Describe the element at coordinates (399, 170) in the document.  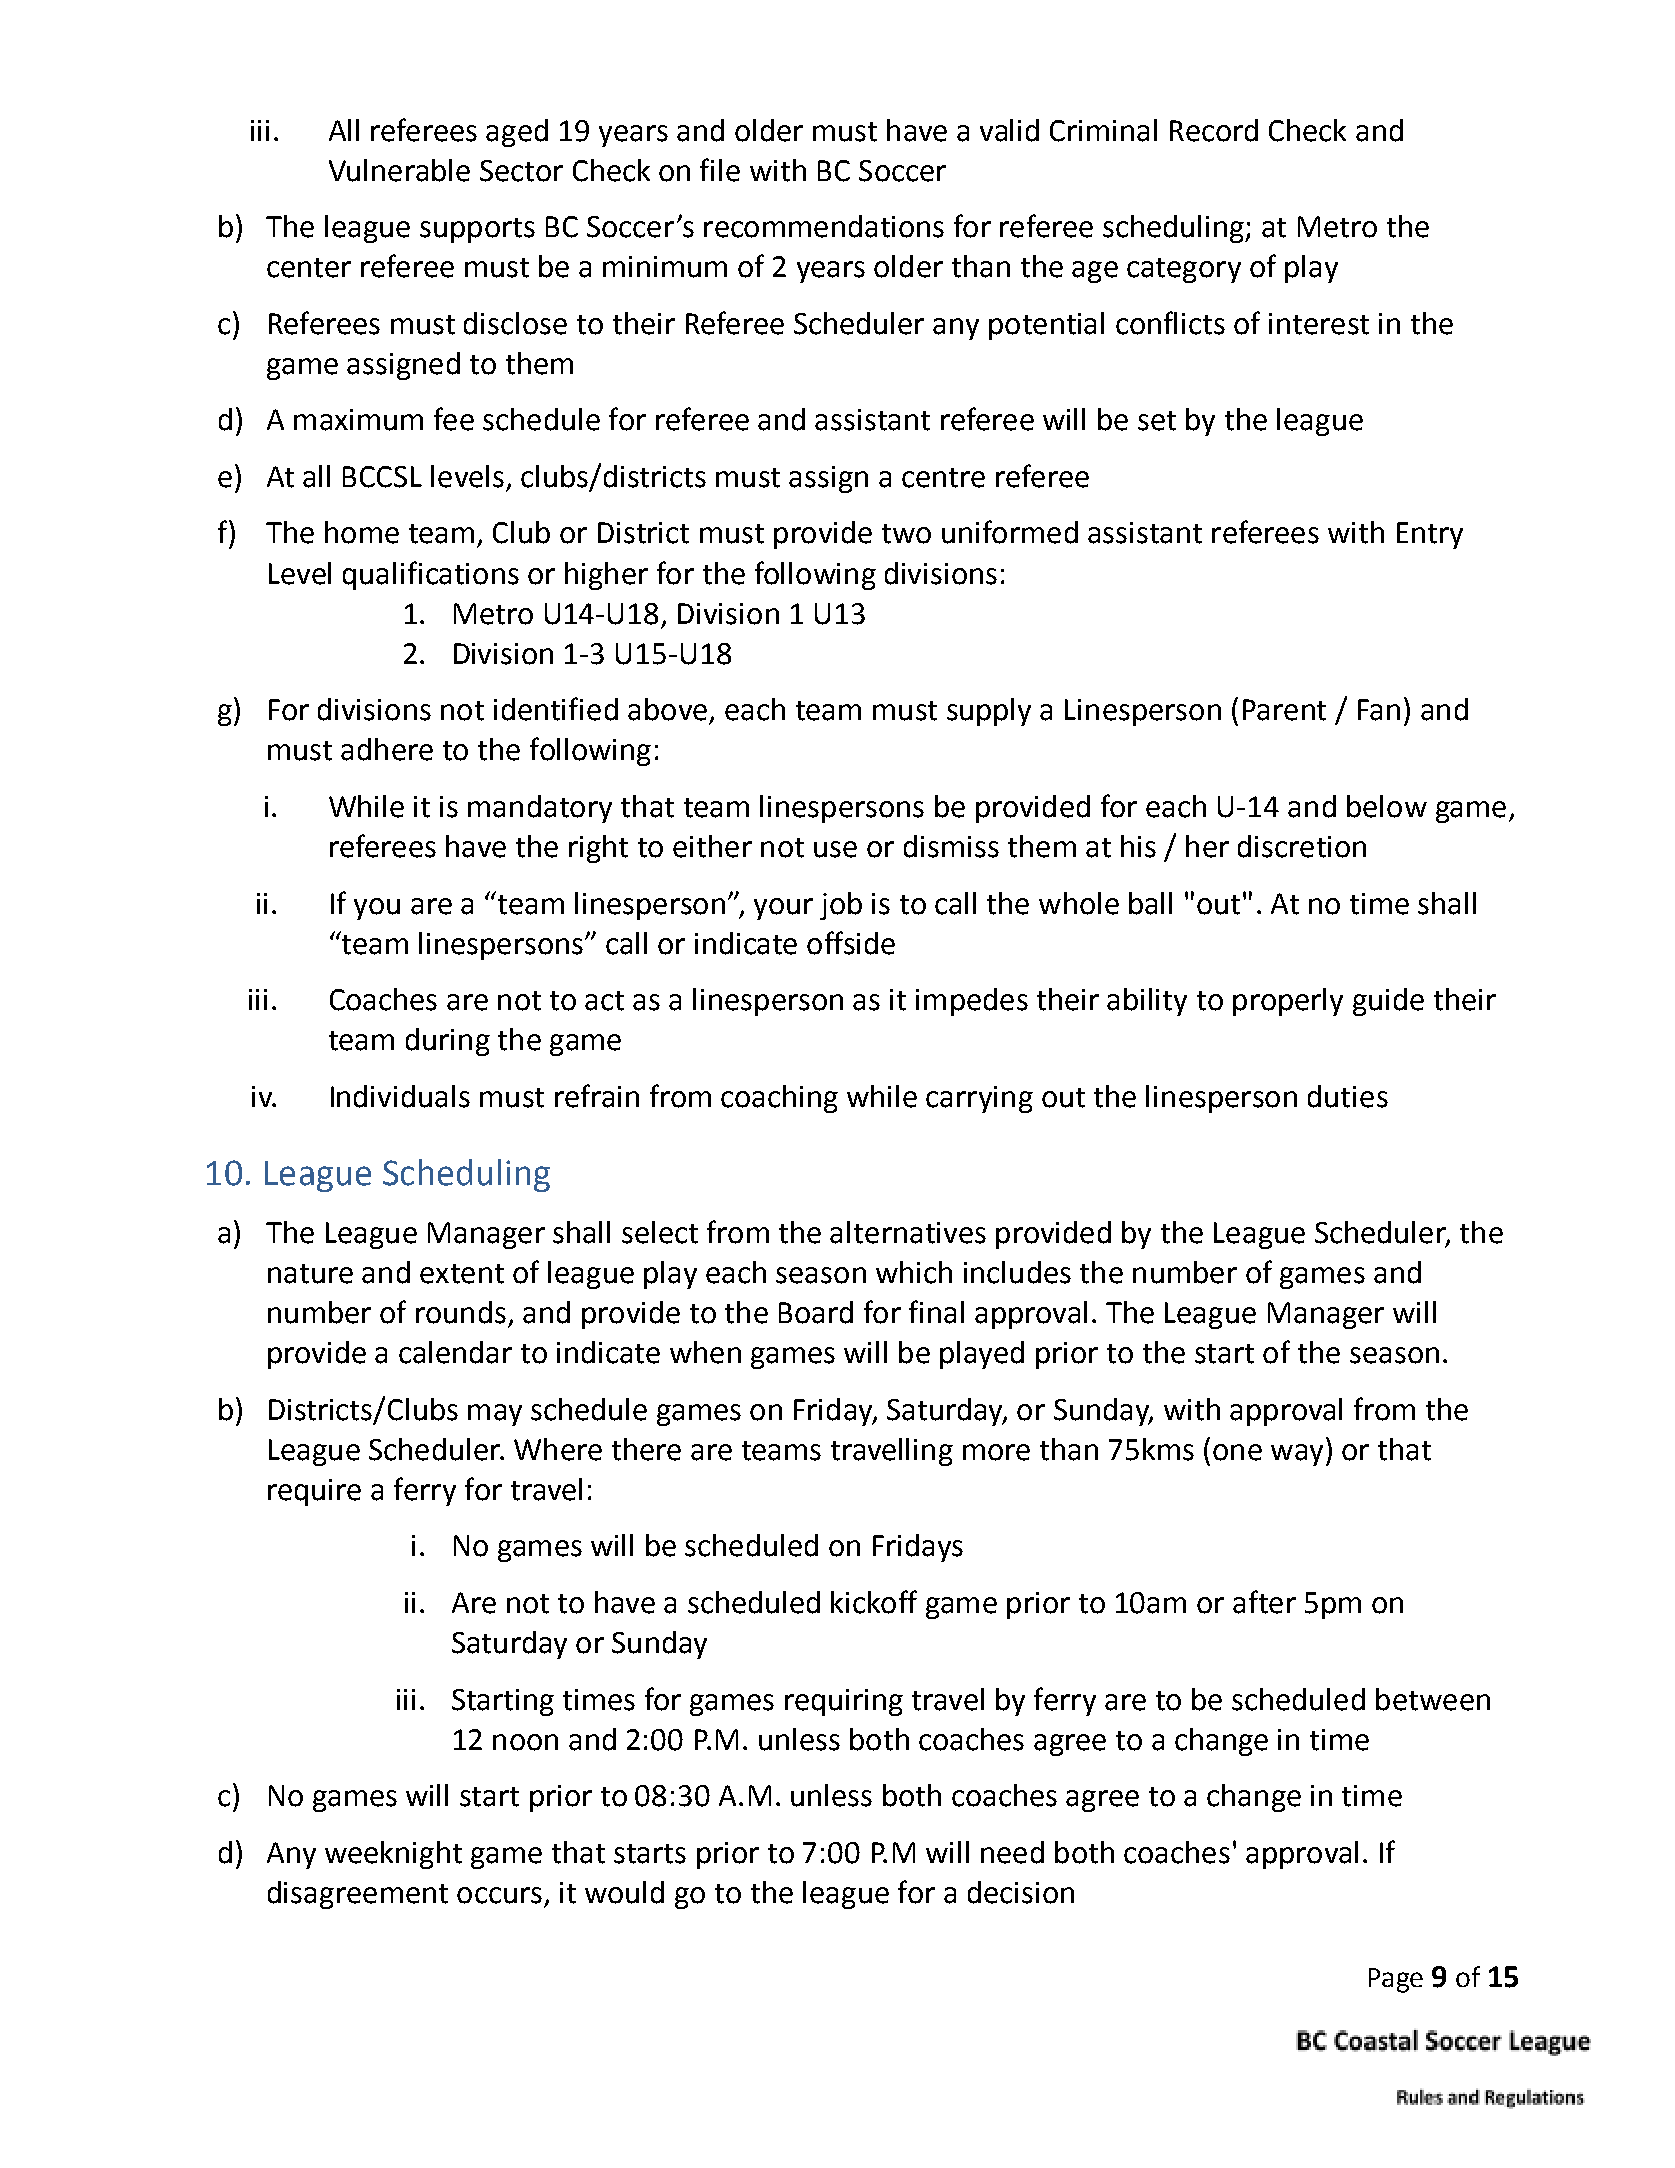
I see `Vulnerable` at that location.
